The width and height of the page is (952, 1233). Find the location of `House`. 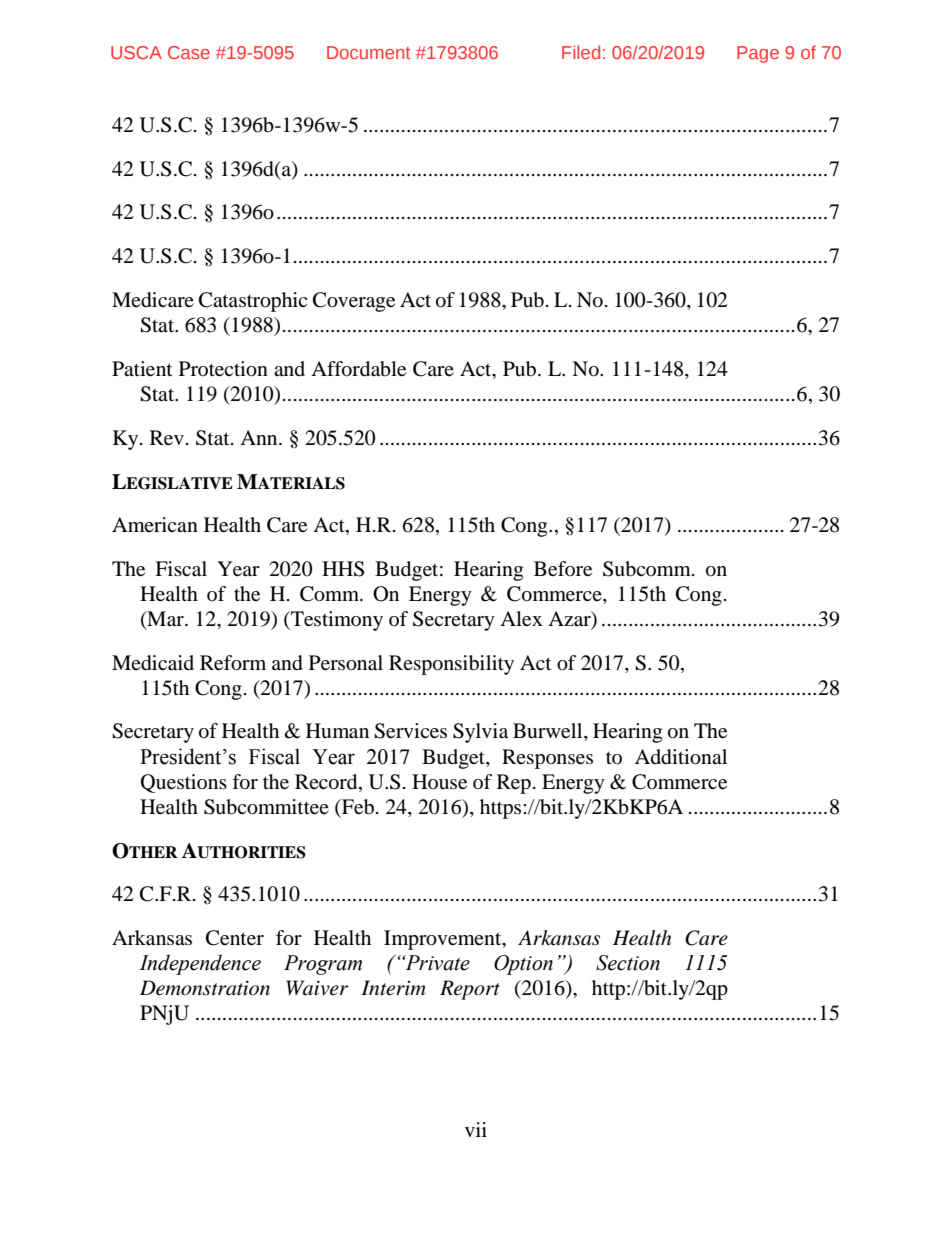

House is located at coordinates (439, 782).
